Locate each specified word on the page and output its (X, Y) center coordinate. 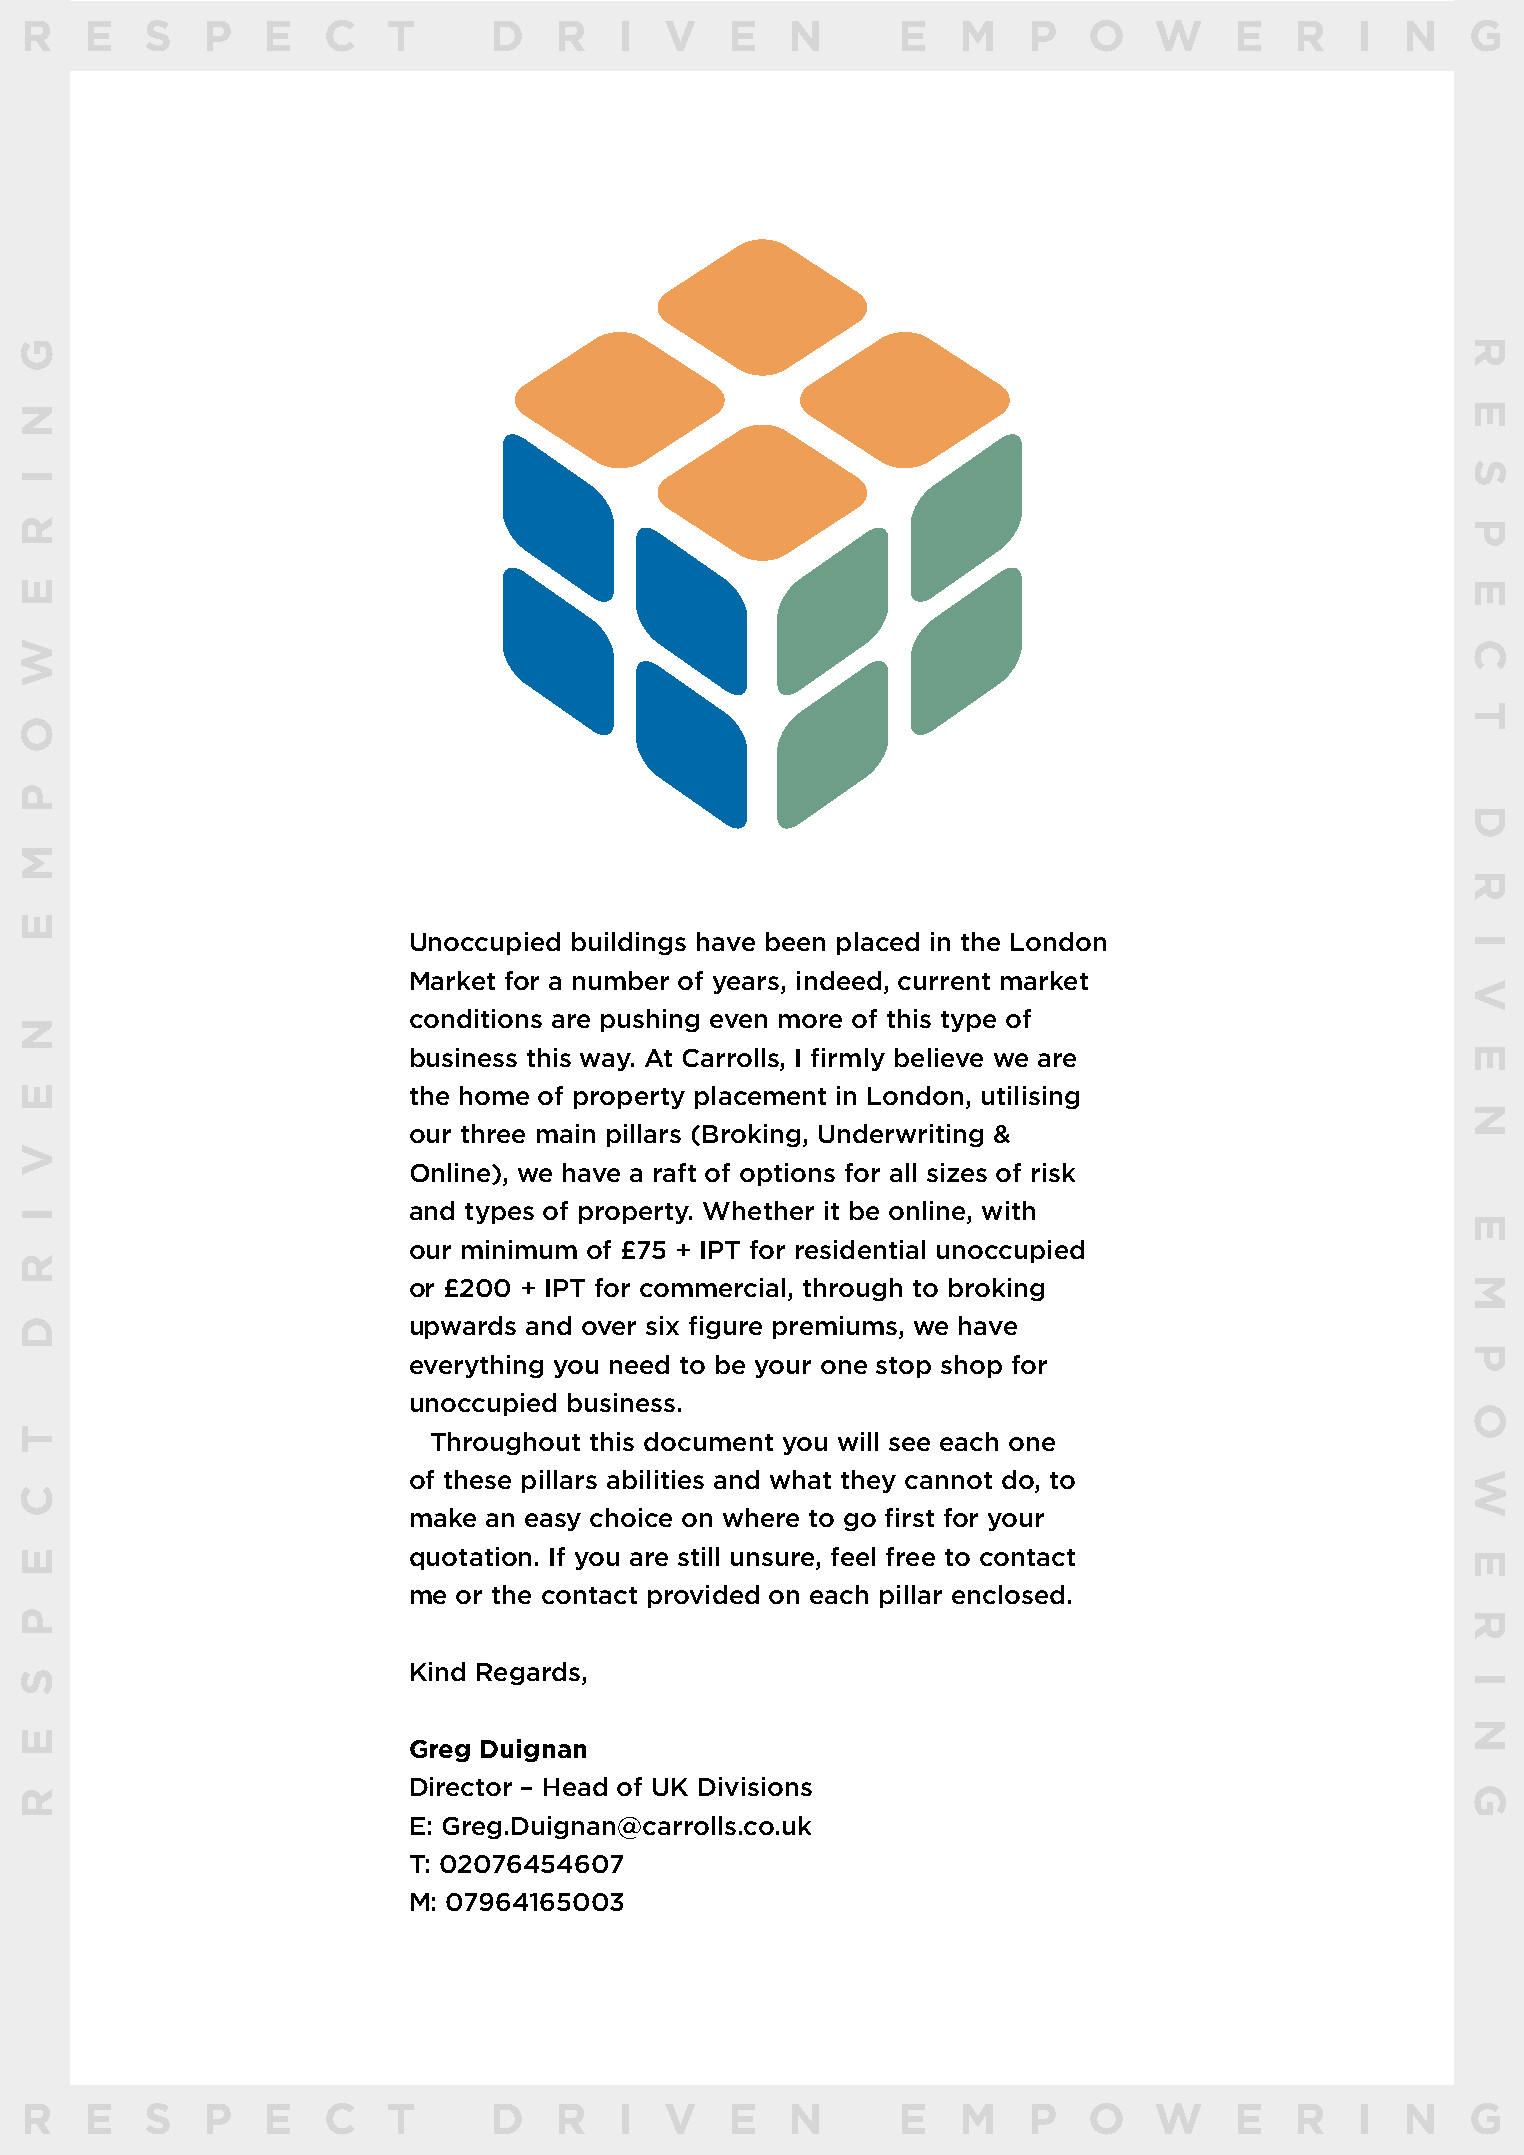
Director (461, 1786)
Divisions (755, 1786)
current (944, 981)
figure (725, 1327)
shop (971, 1366)
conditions (476, 1018)
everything (476, 1366)
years (747, 985)
